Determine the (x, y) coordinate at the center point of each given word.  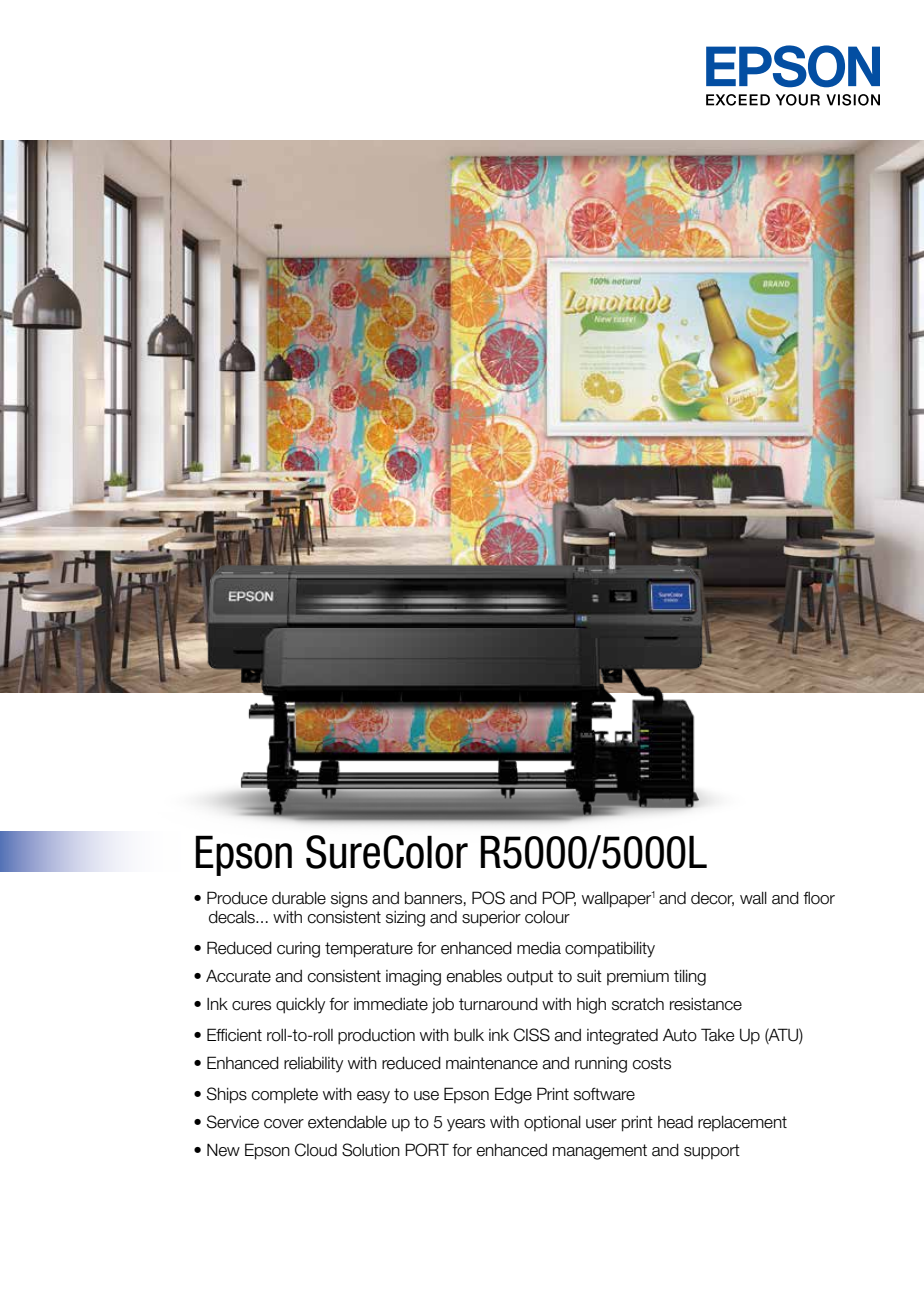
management (600, 1152)
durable (299, 898)
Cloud (316, 1150)
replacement (742, 1123)
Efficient (234, 1035)
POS (488, 898)
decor (712, 899)
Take (717, 1035)
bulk (469, 1035)
